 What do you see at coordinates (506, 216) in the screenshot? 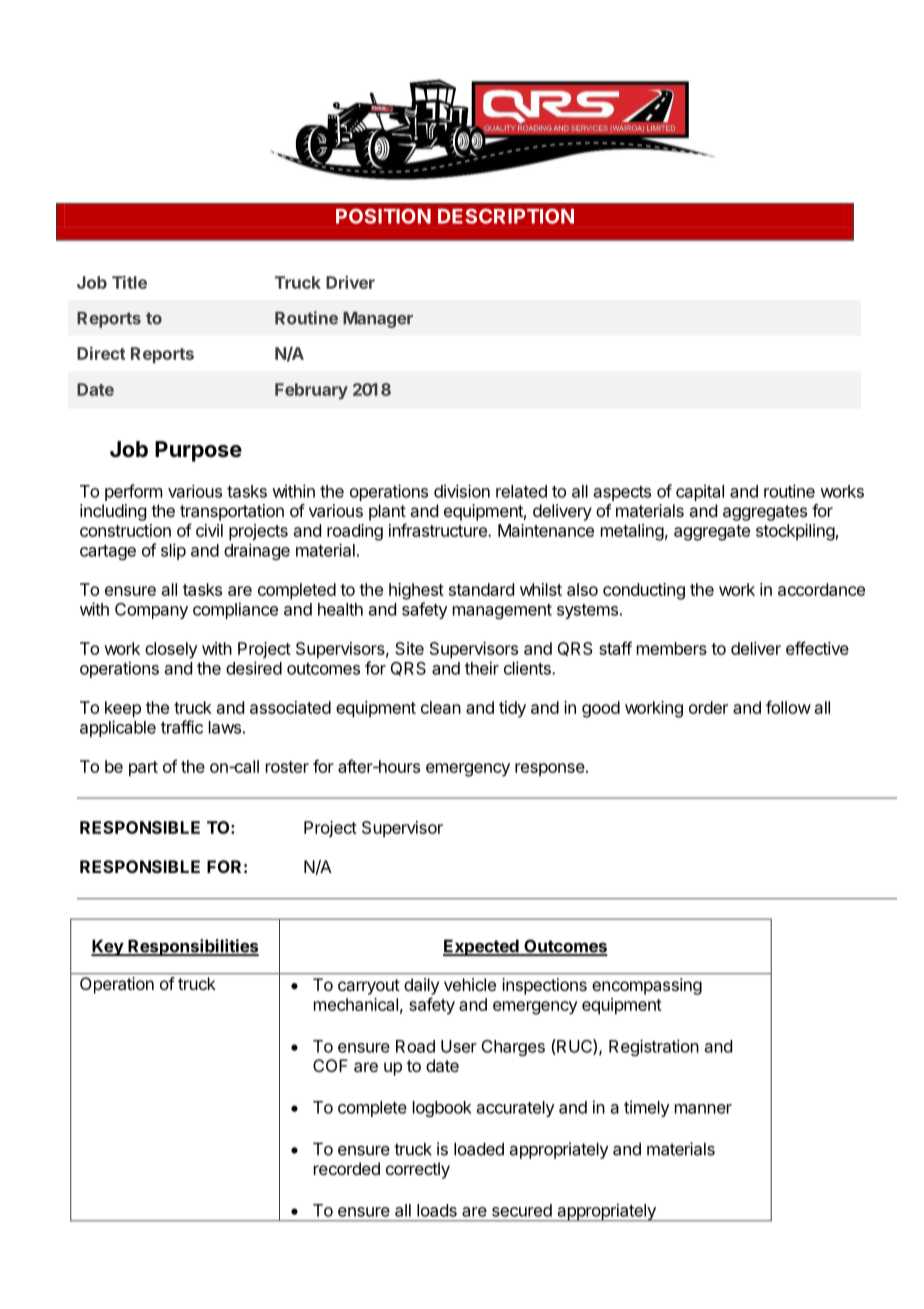
I see `DESCRIPTION` at bounding box center [506, 216].
